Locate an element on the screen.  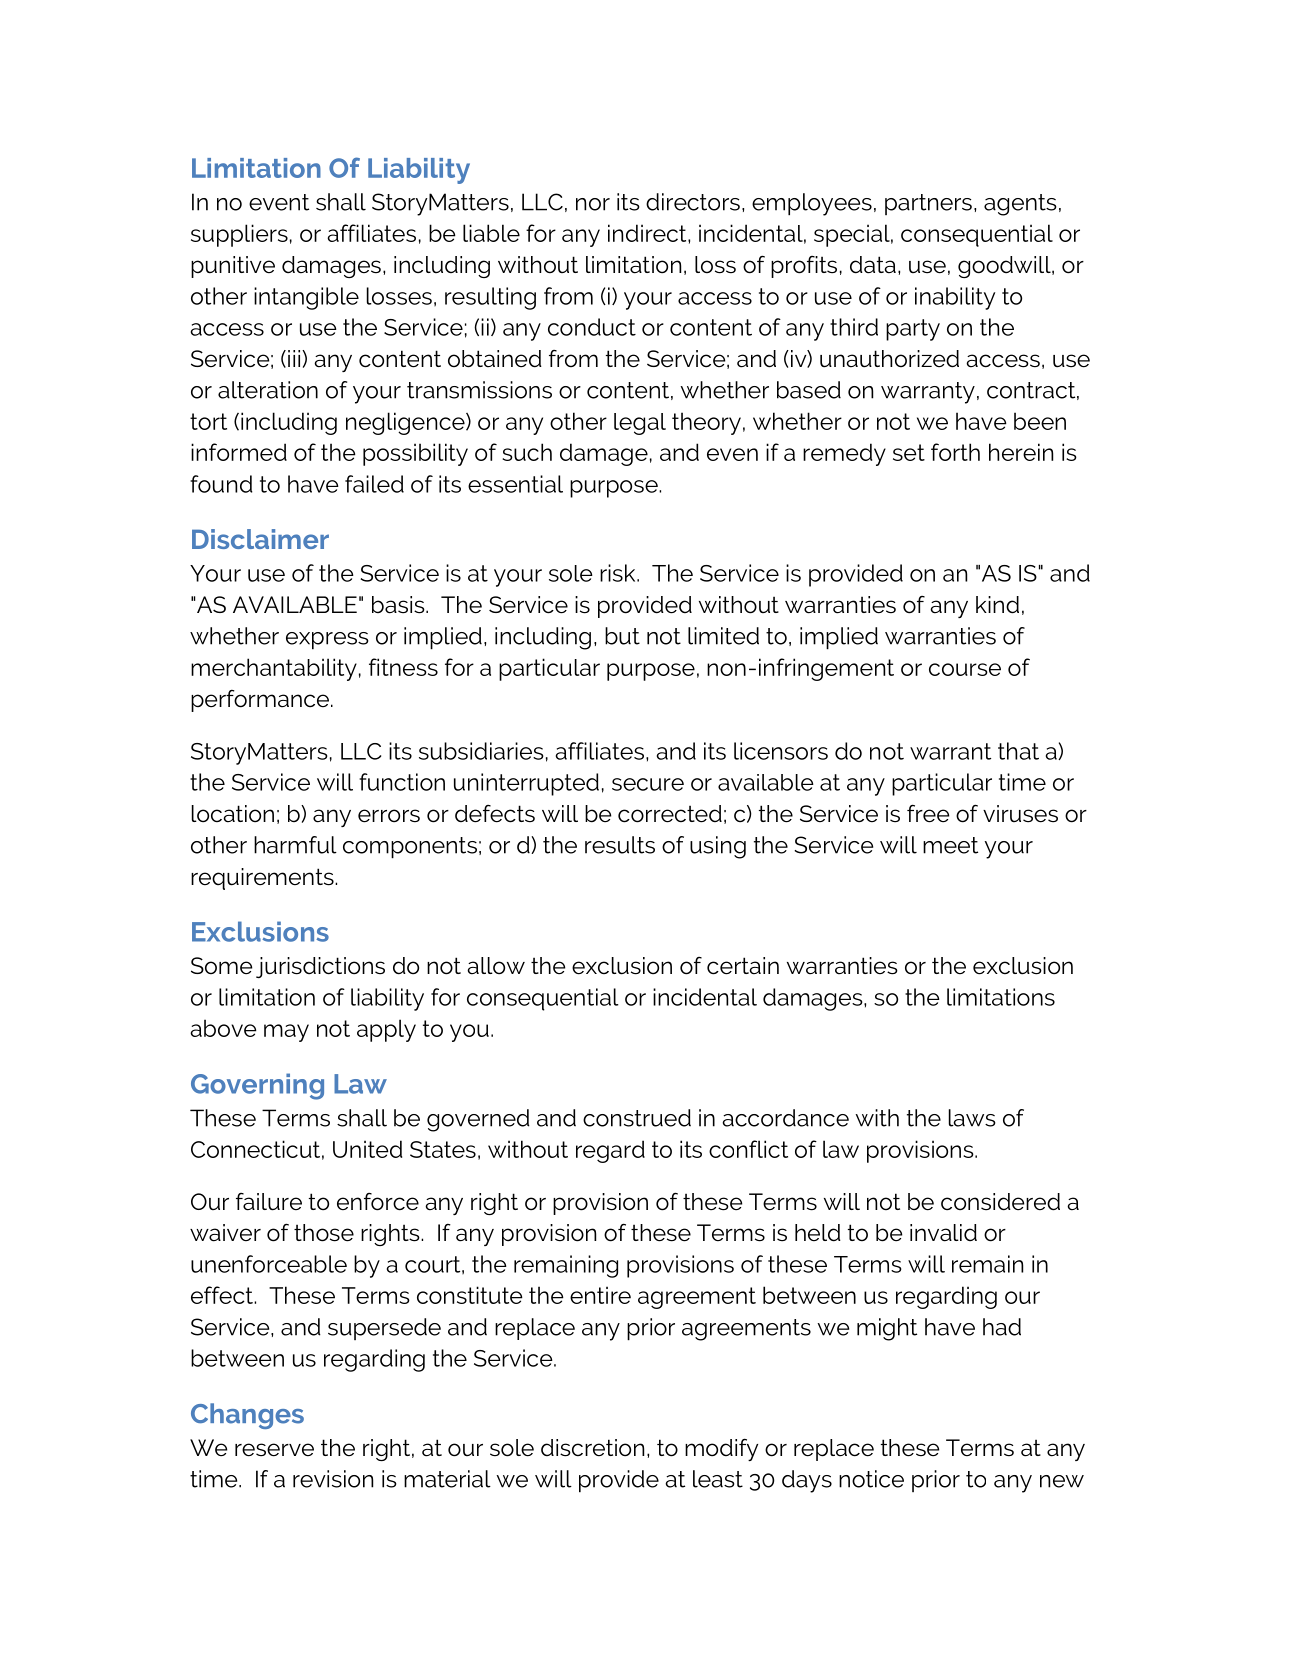
notice is located at coordinates (871, 1479).
